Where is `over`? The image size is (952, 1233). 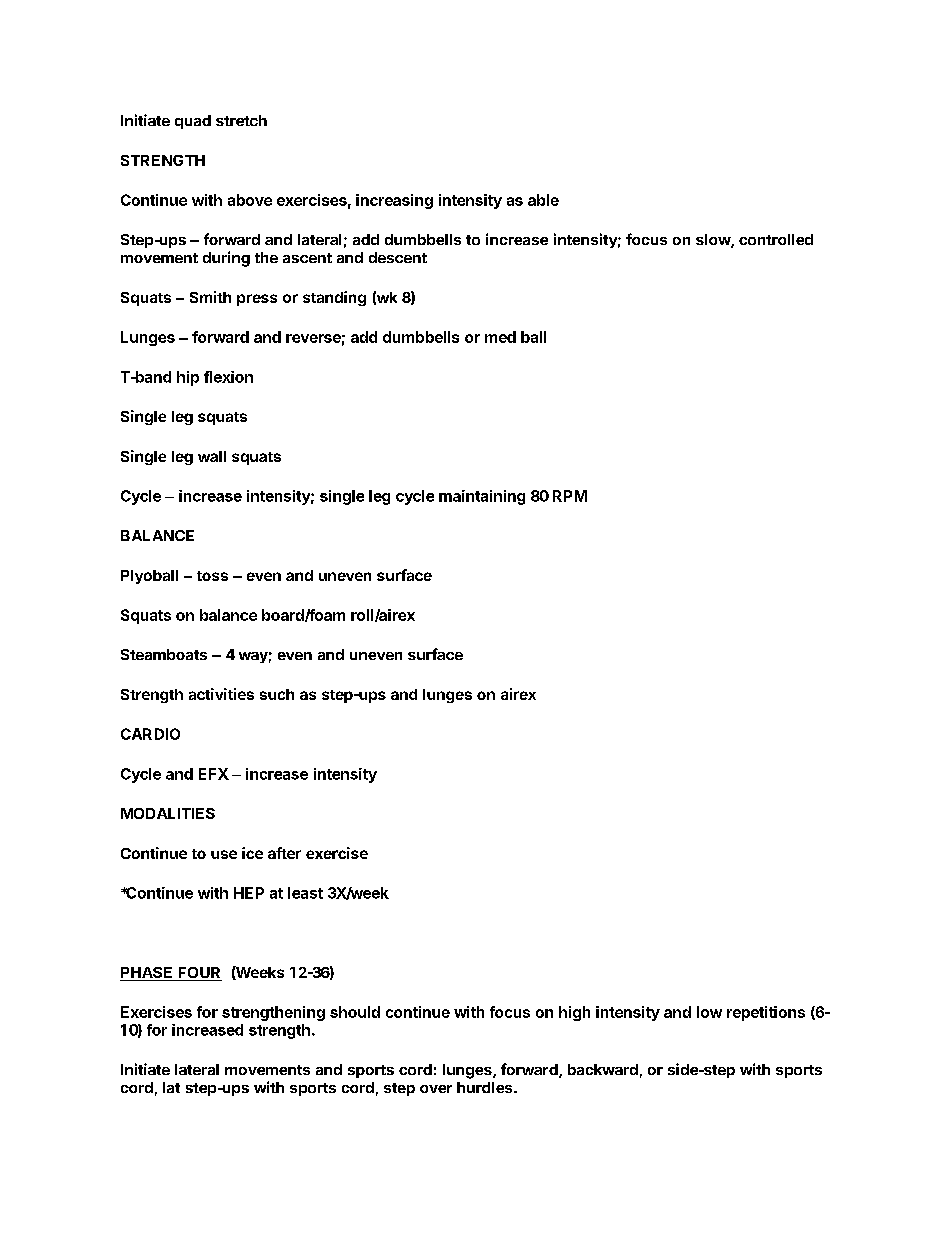
over is located at coordinates (436, 1089).
